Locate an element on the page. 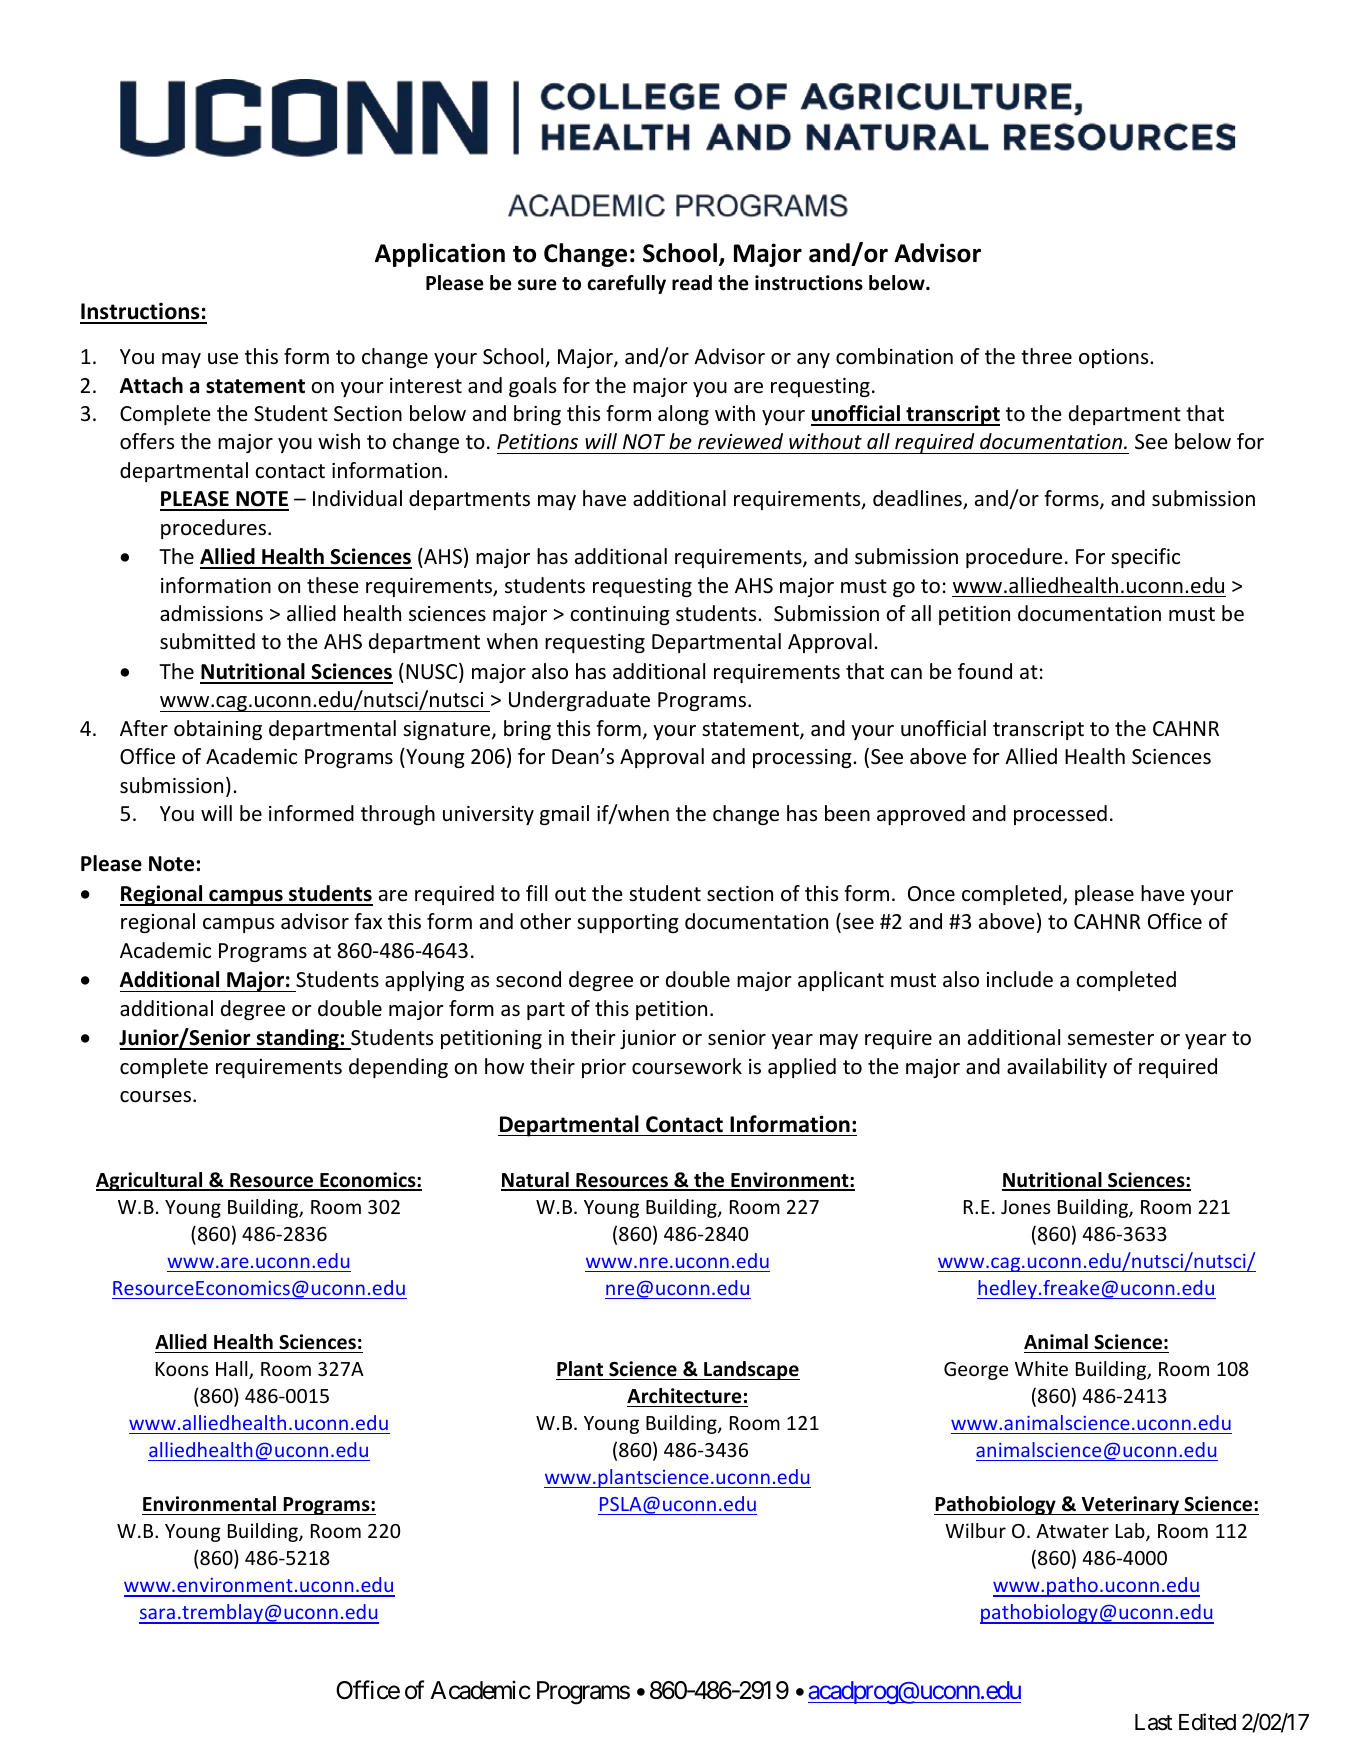  include is located at coordinates (1020, 979).
